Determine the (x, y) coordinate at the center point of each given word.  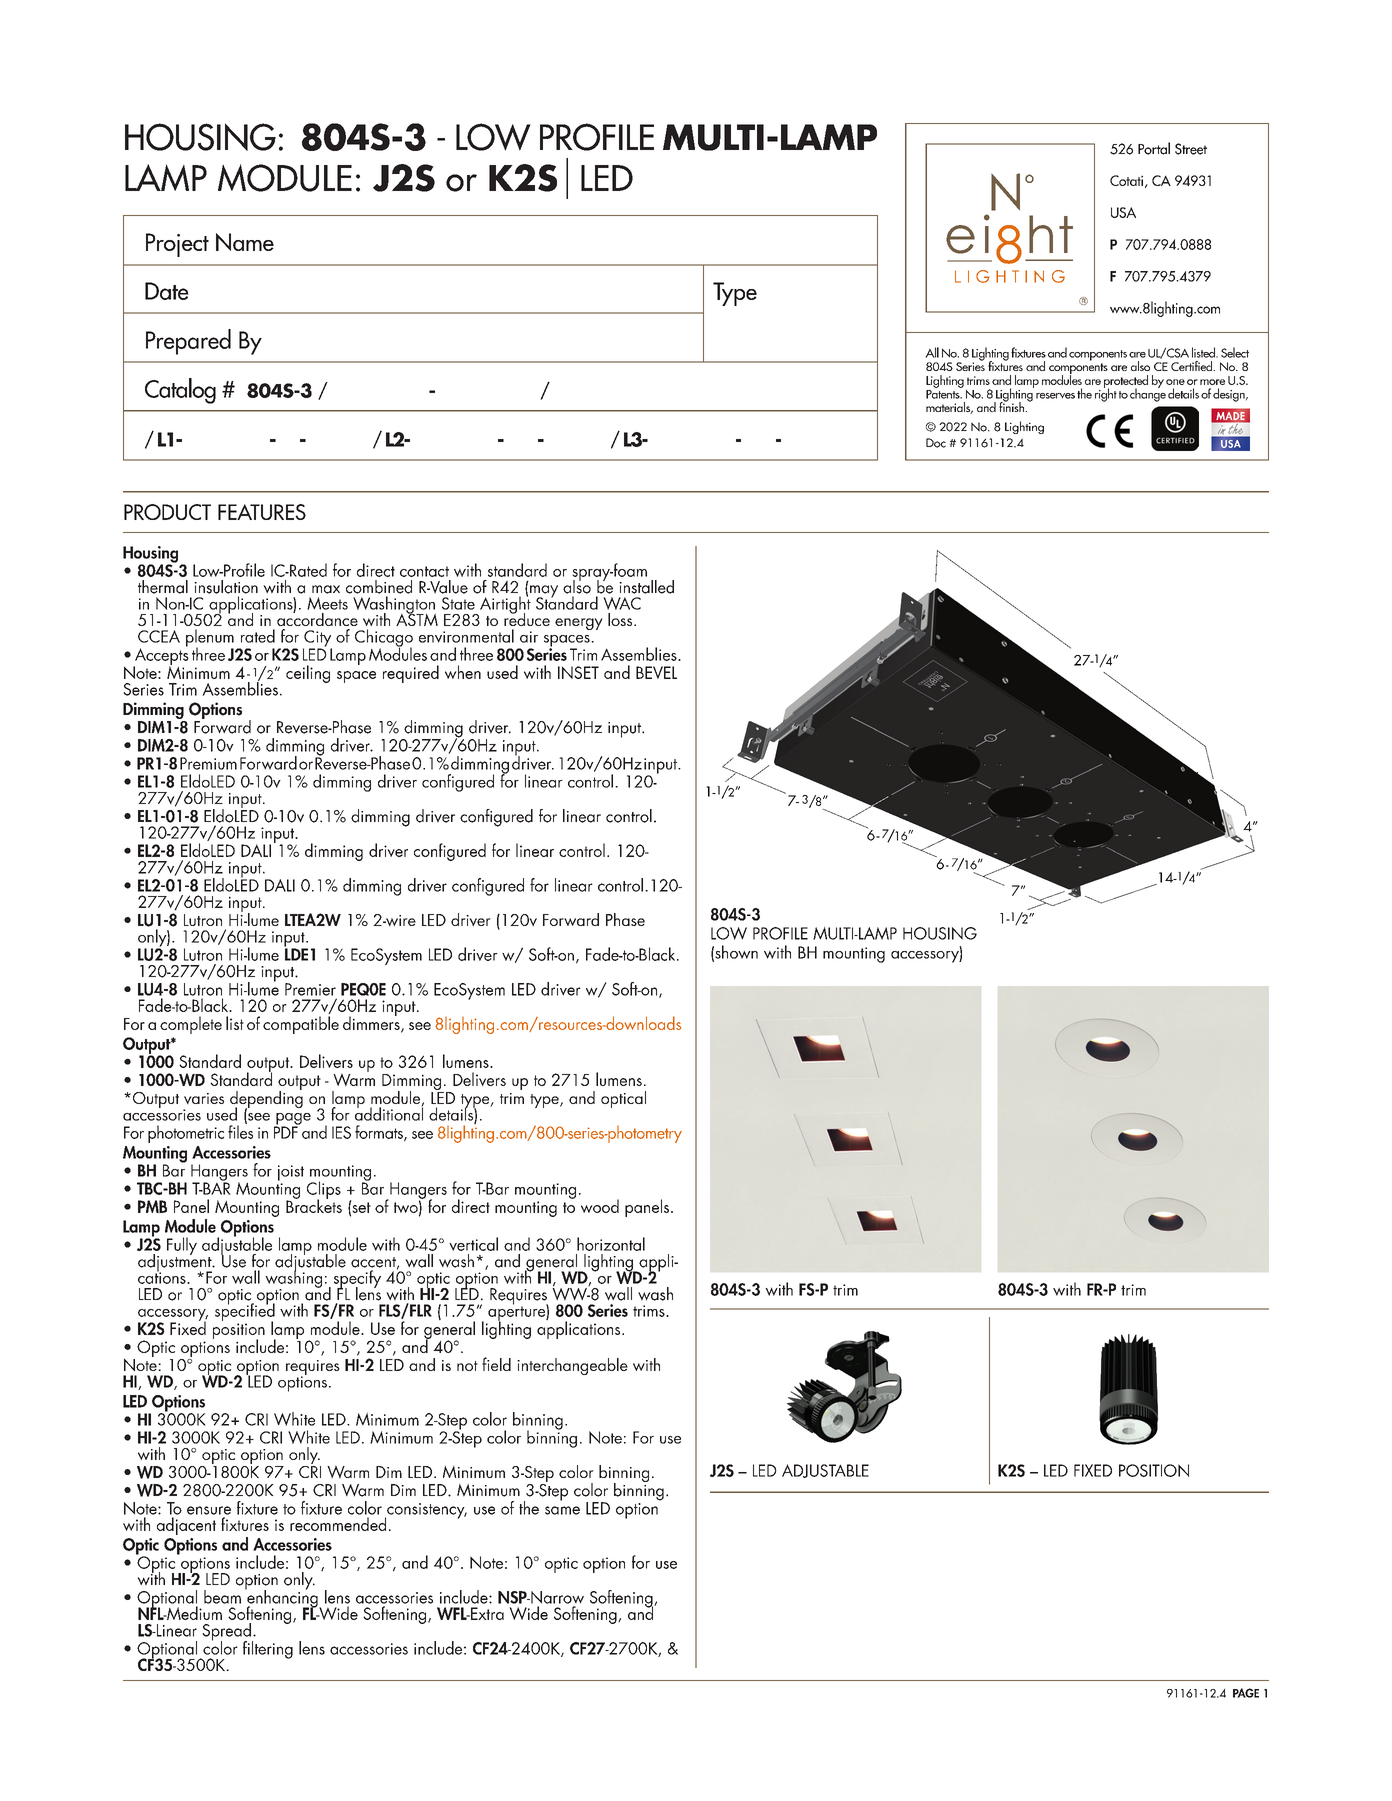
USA (1123, 212)
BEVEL (656, 672)
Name (245, 242)
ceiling (308, 674)
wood (600, 1206)
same (562, 1510)
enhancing (282, 1599)
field (496, 1364)
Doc (936, 443)
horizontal (611, 1244)
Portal (1154, 148)
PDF (287, 1131)
